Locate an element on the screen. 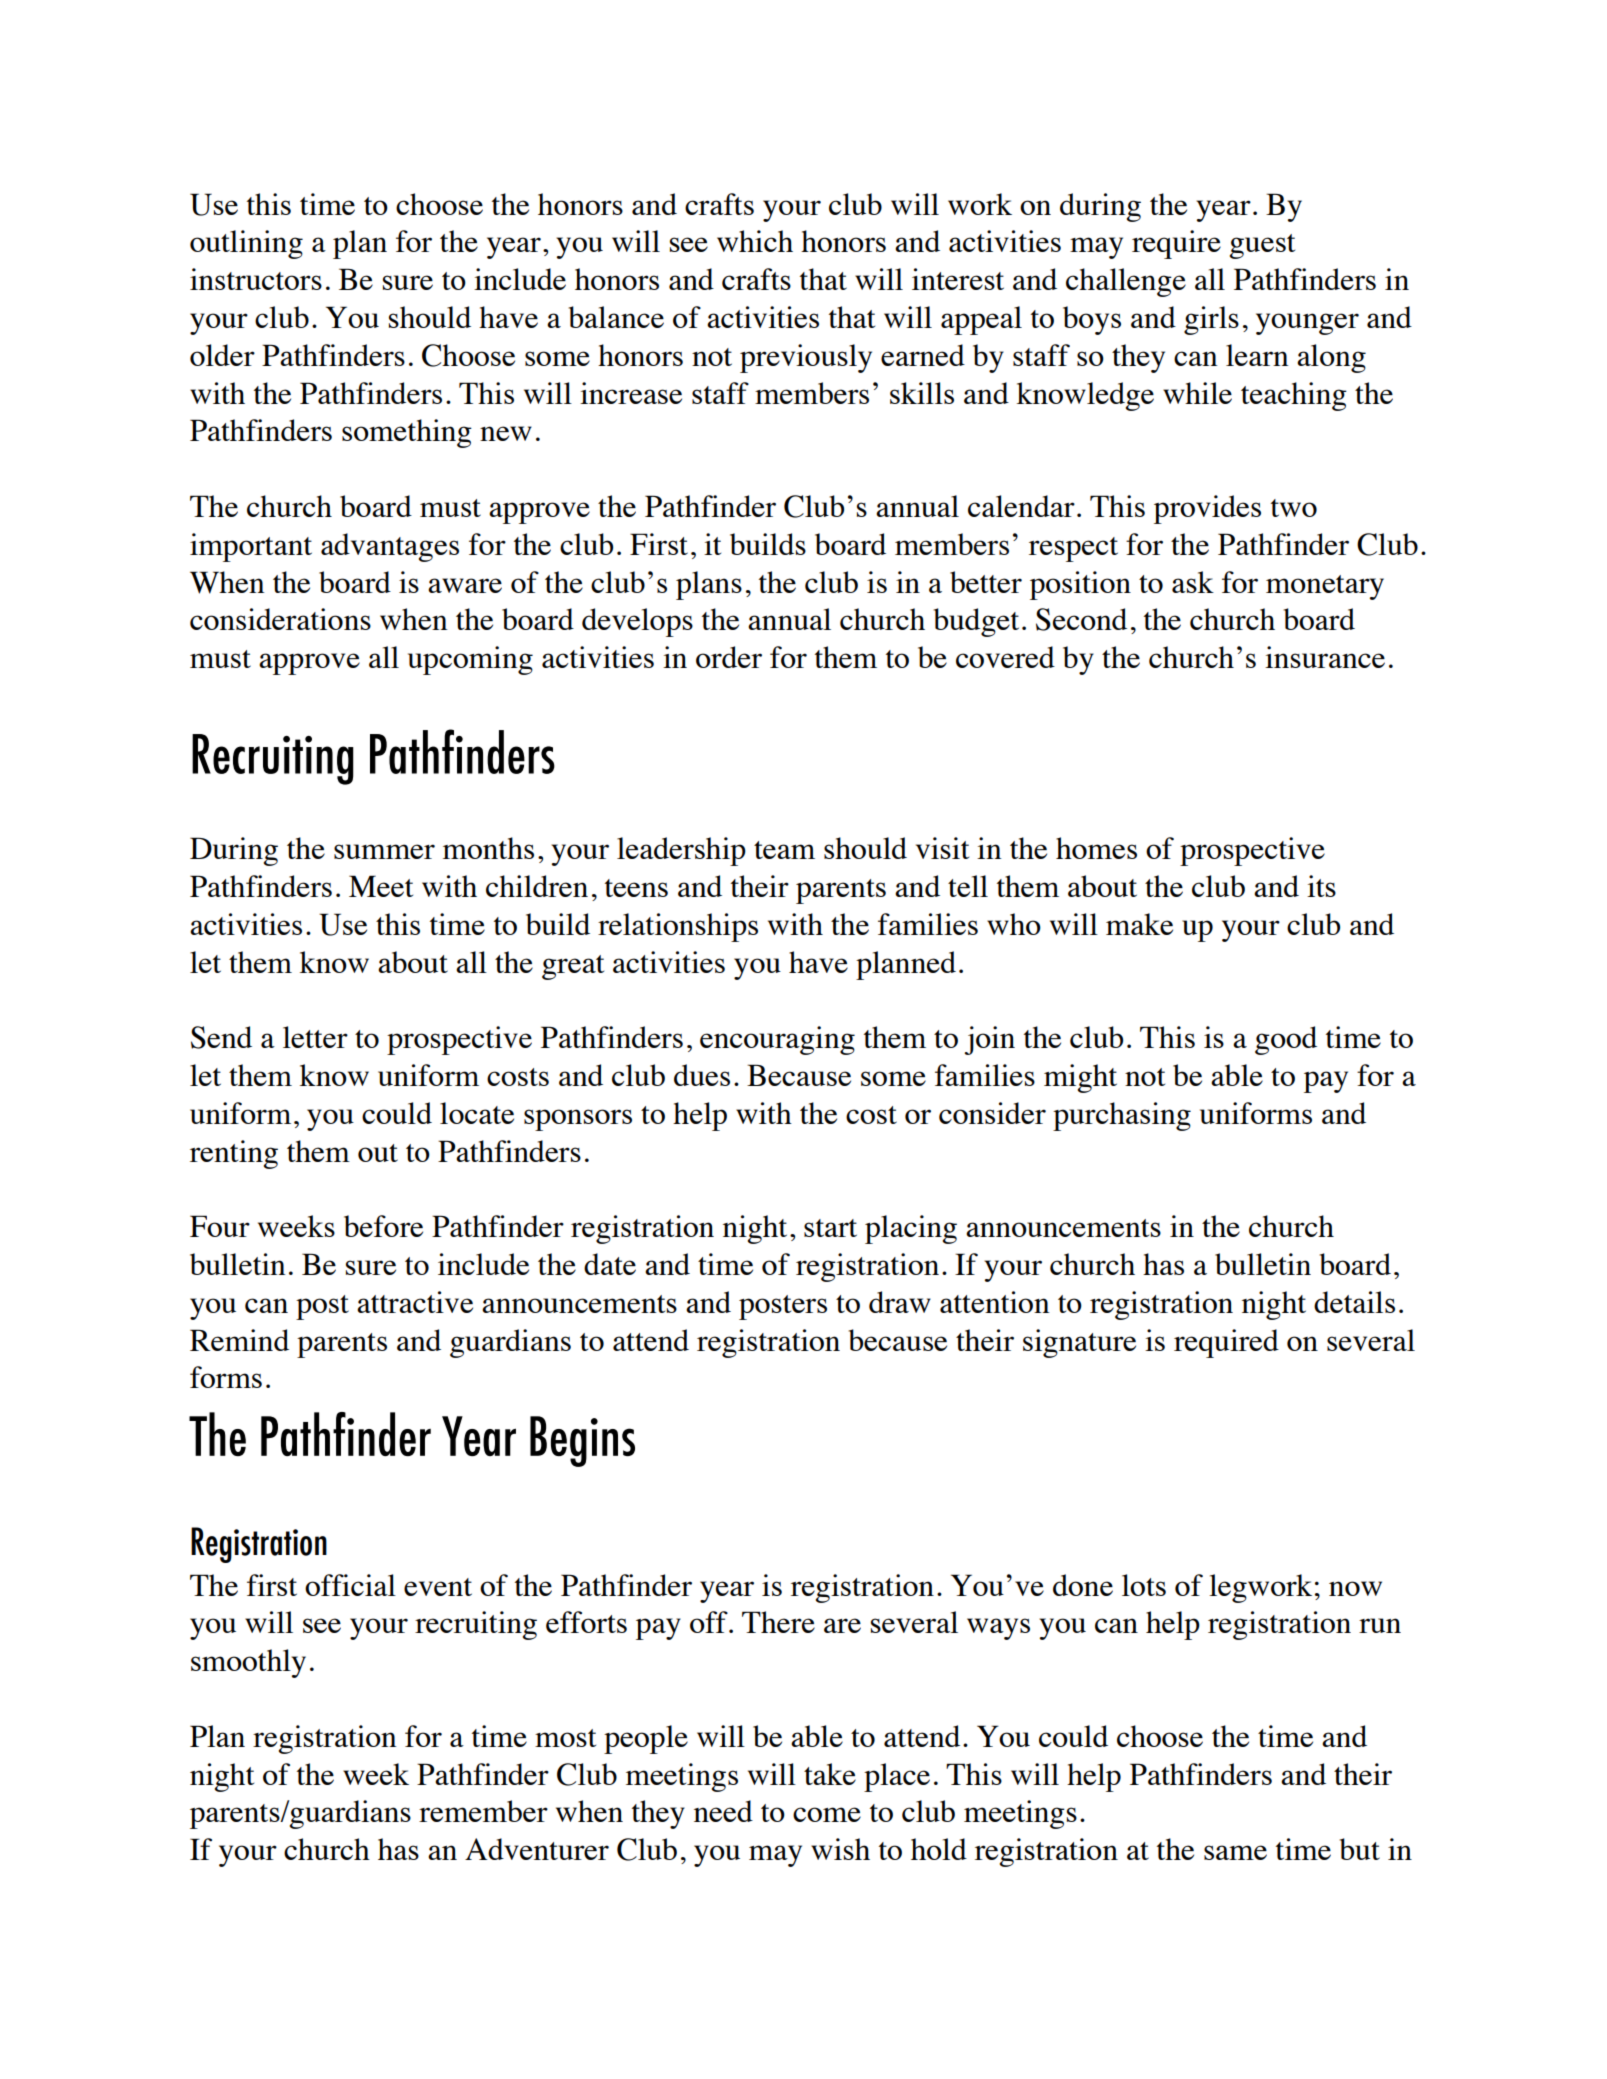  which is located at coordinates (755, 241).
